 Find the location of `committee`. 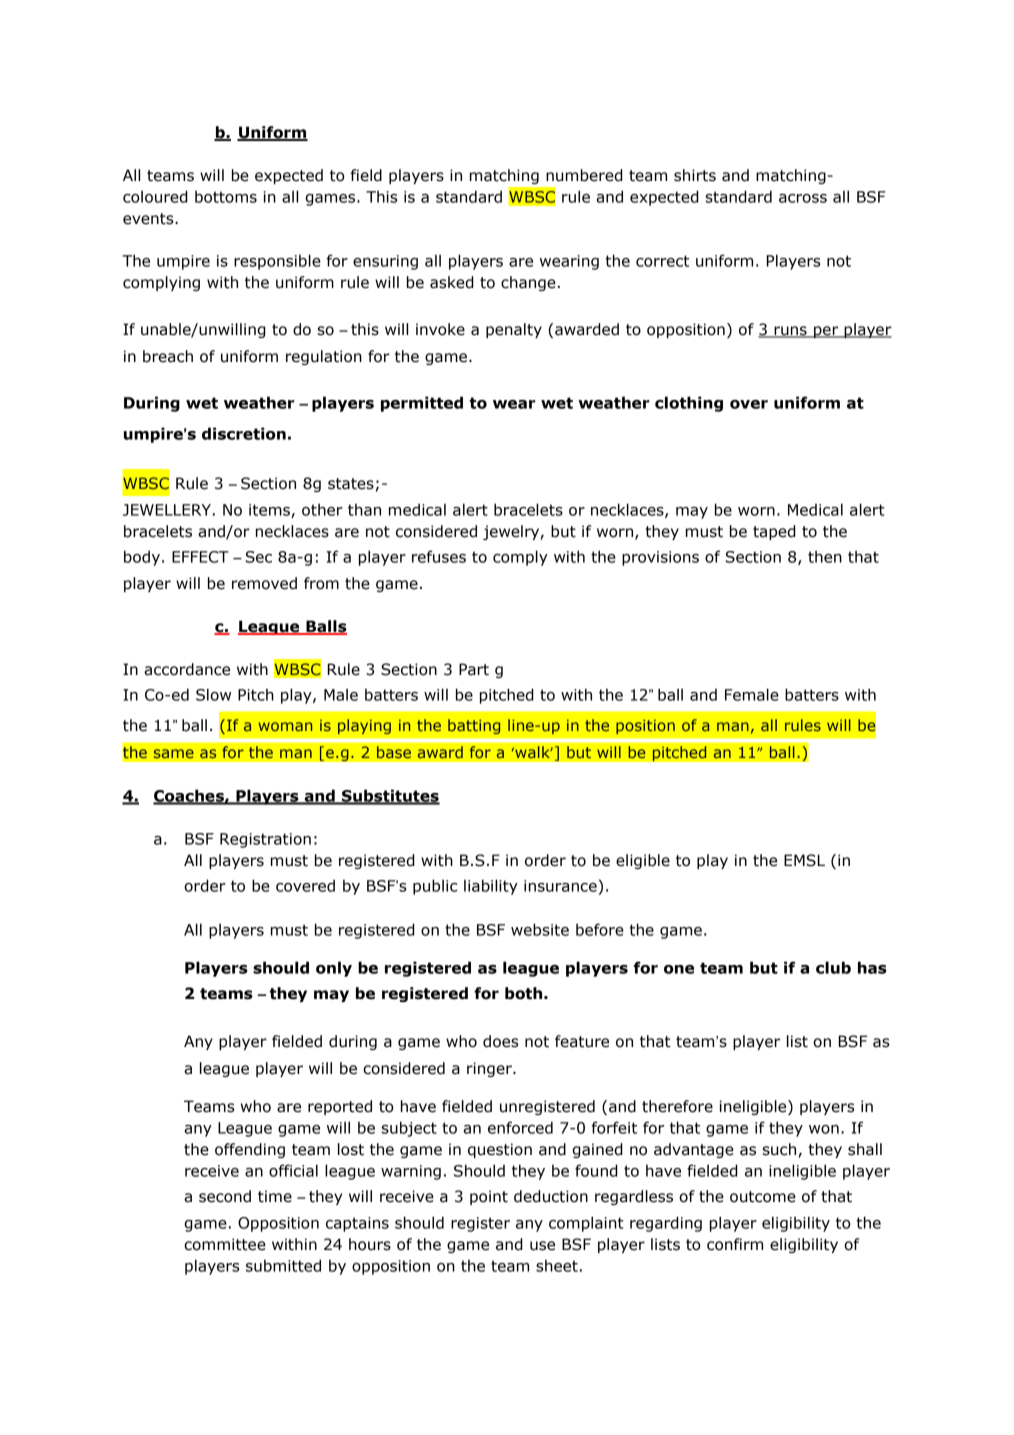

committee is located at coordinates (225, 1244).
